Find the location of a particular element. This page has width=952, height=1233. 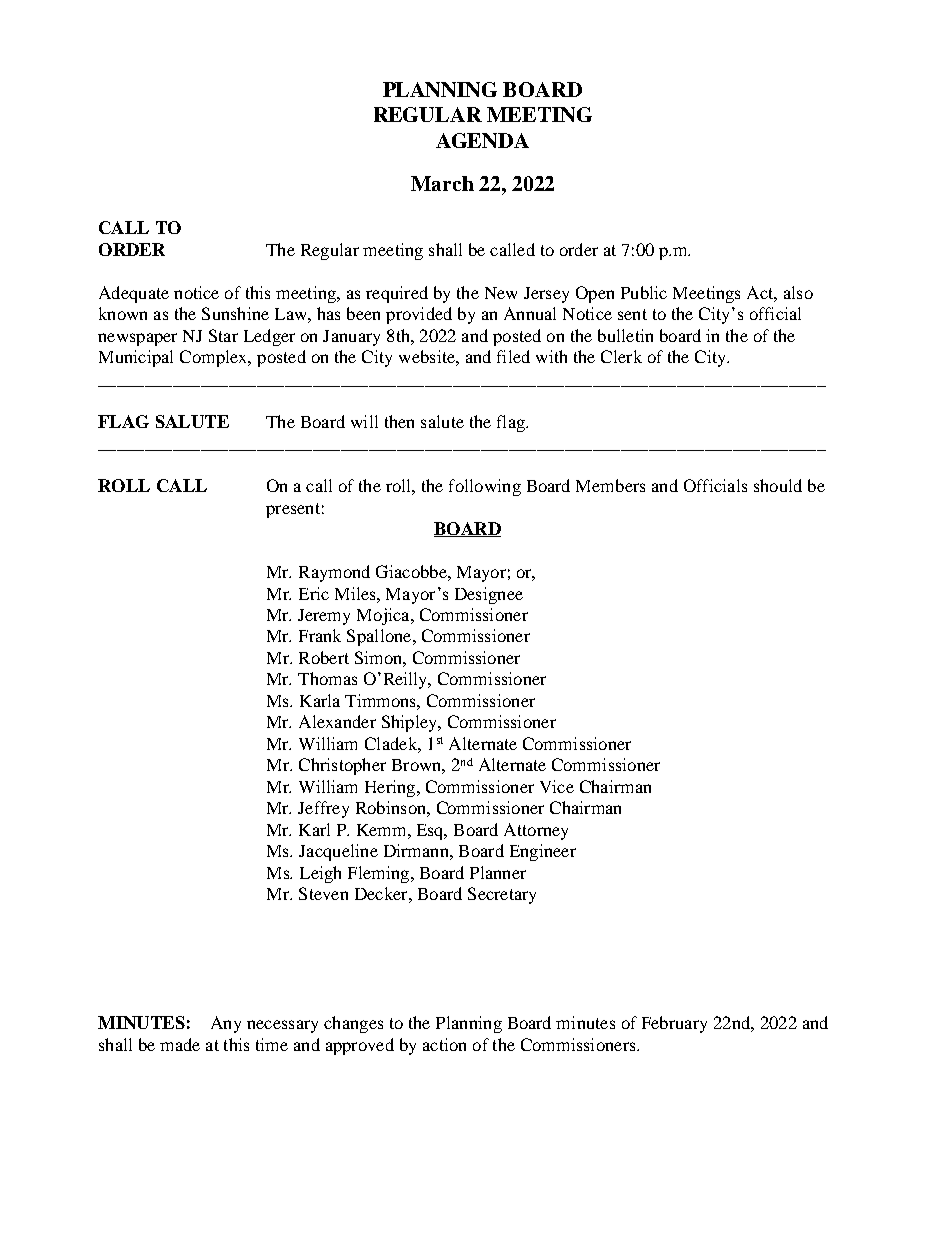

March is located at coordinates (442, 183).
